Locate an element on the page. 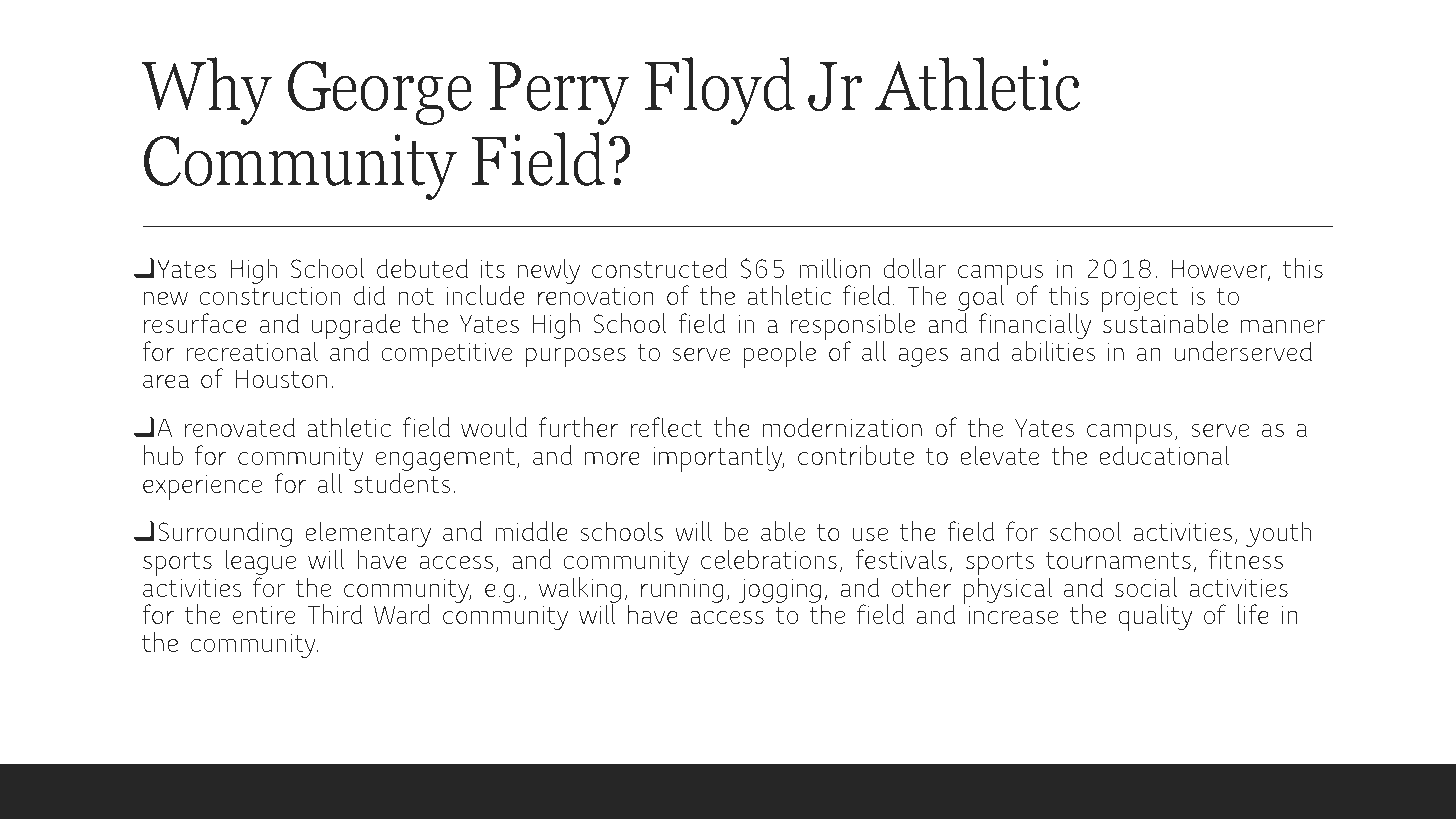  Floyd is located at coordinates (720, 91).
